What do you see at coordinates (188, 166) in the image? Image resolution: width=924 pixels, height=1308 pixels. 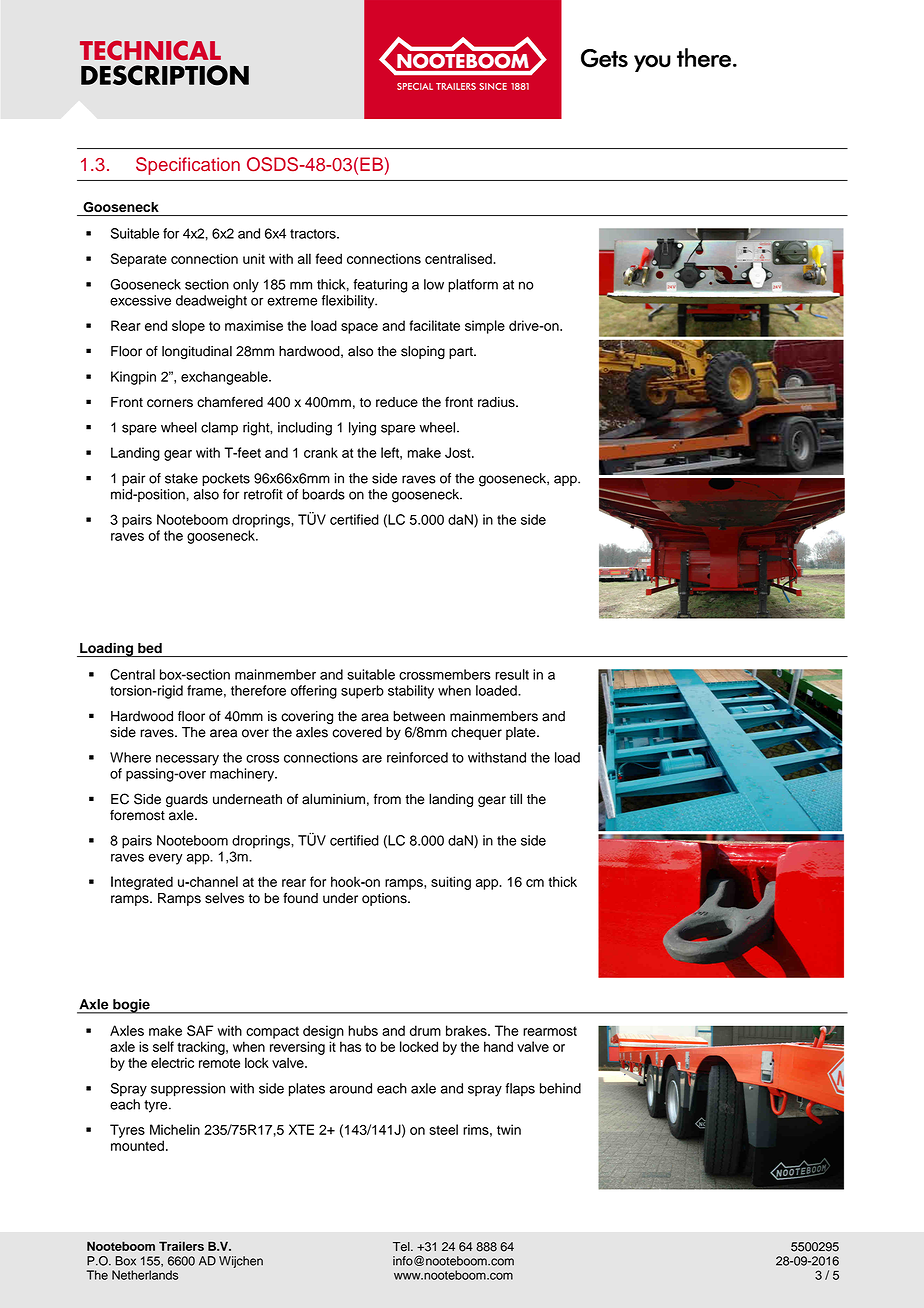 I see `Specification` at bounding box center [188, 166].
